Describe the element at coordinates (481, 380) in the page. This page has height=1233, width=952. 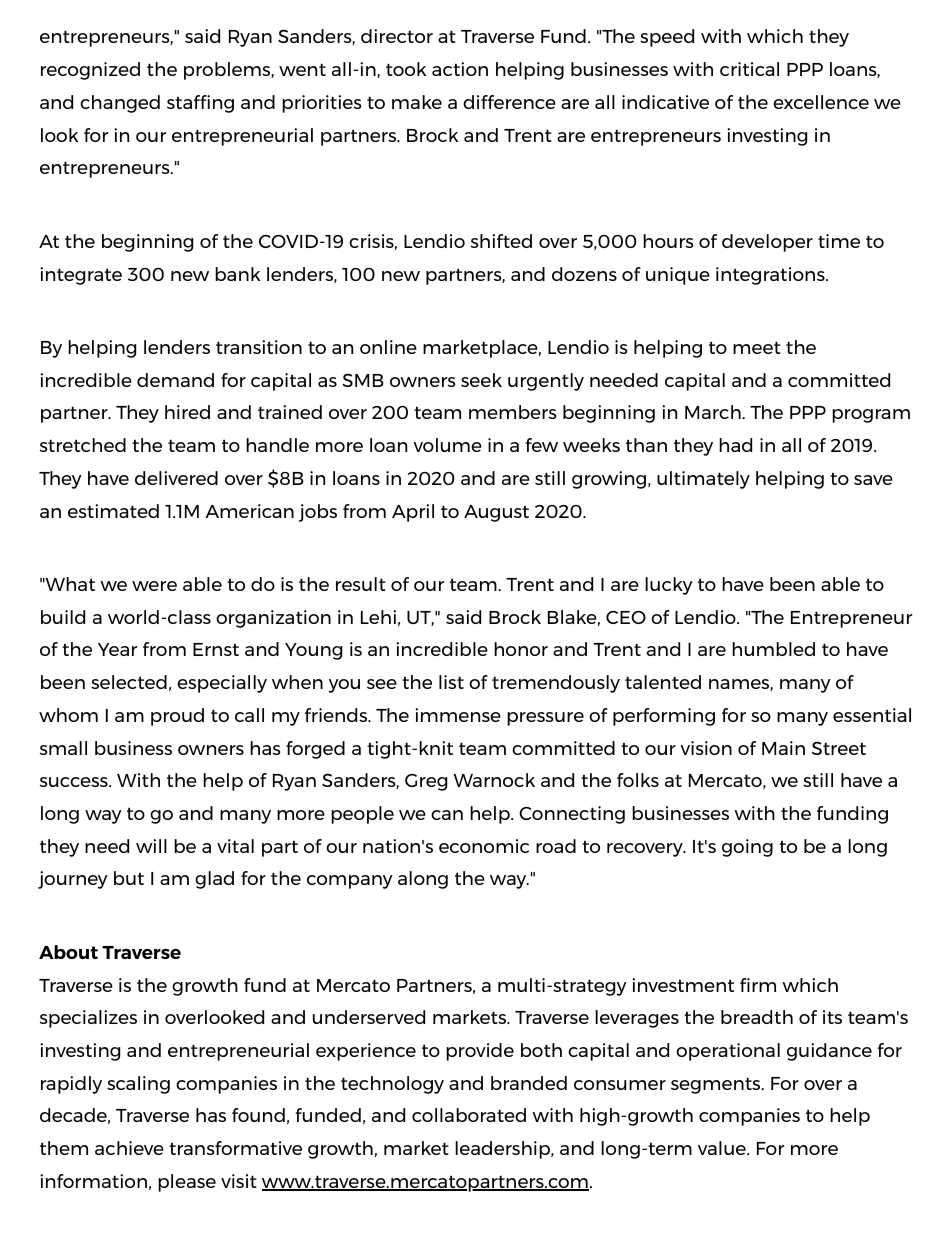
I see `seek` at that location.
